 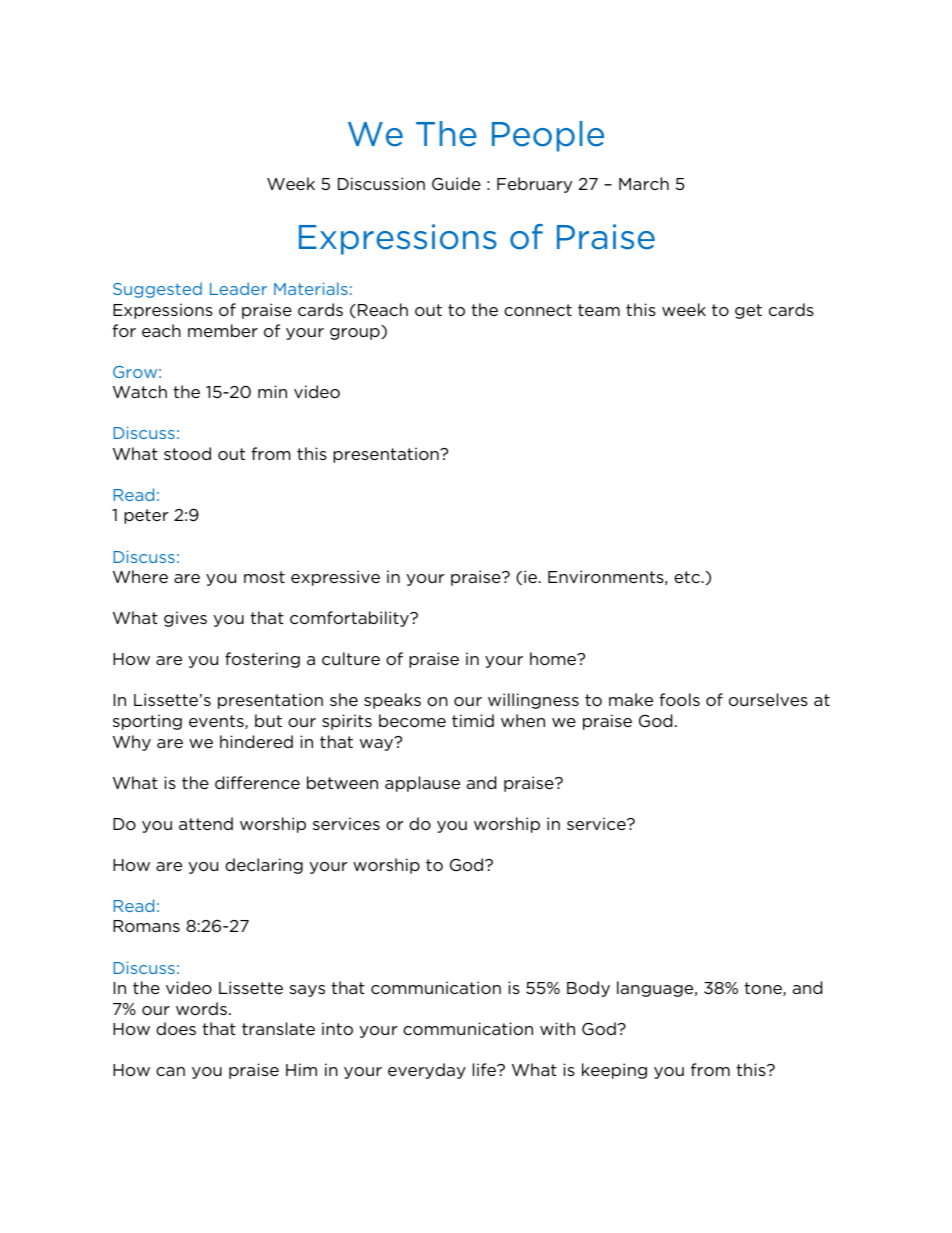 I want to click on Leader, so click(x=238, y=288).
